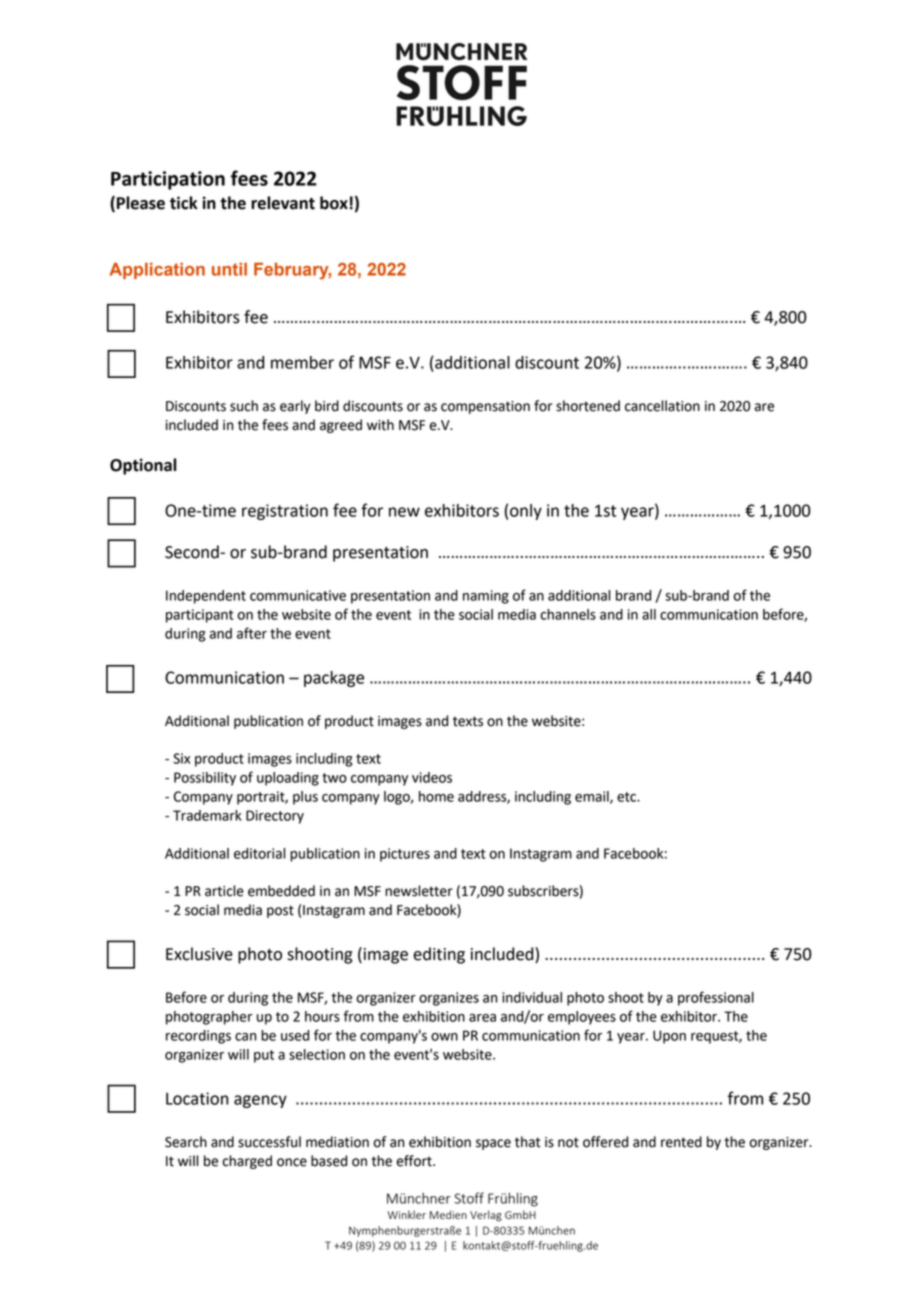  I want to click on article, so click(224, 891).
